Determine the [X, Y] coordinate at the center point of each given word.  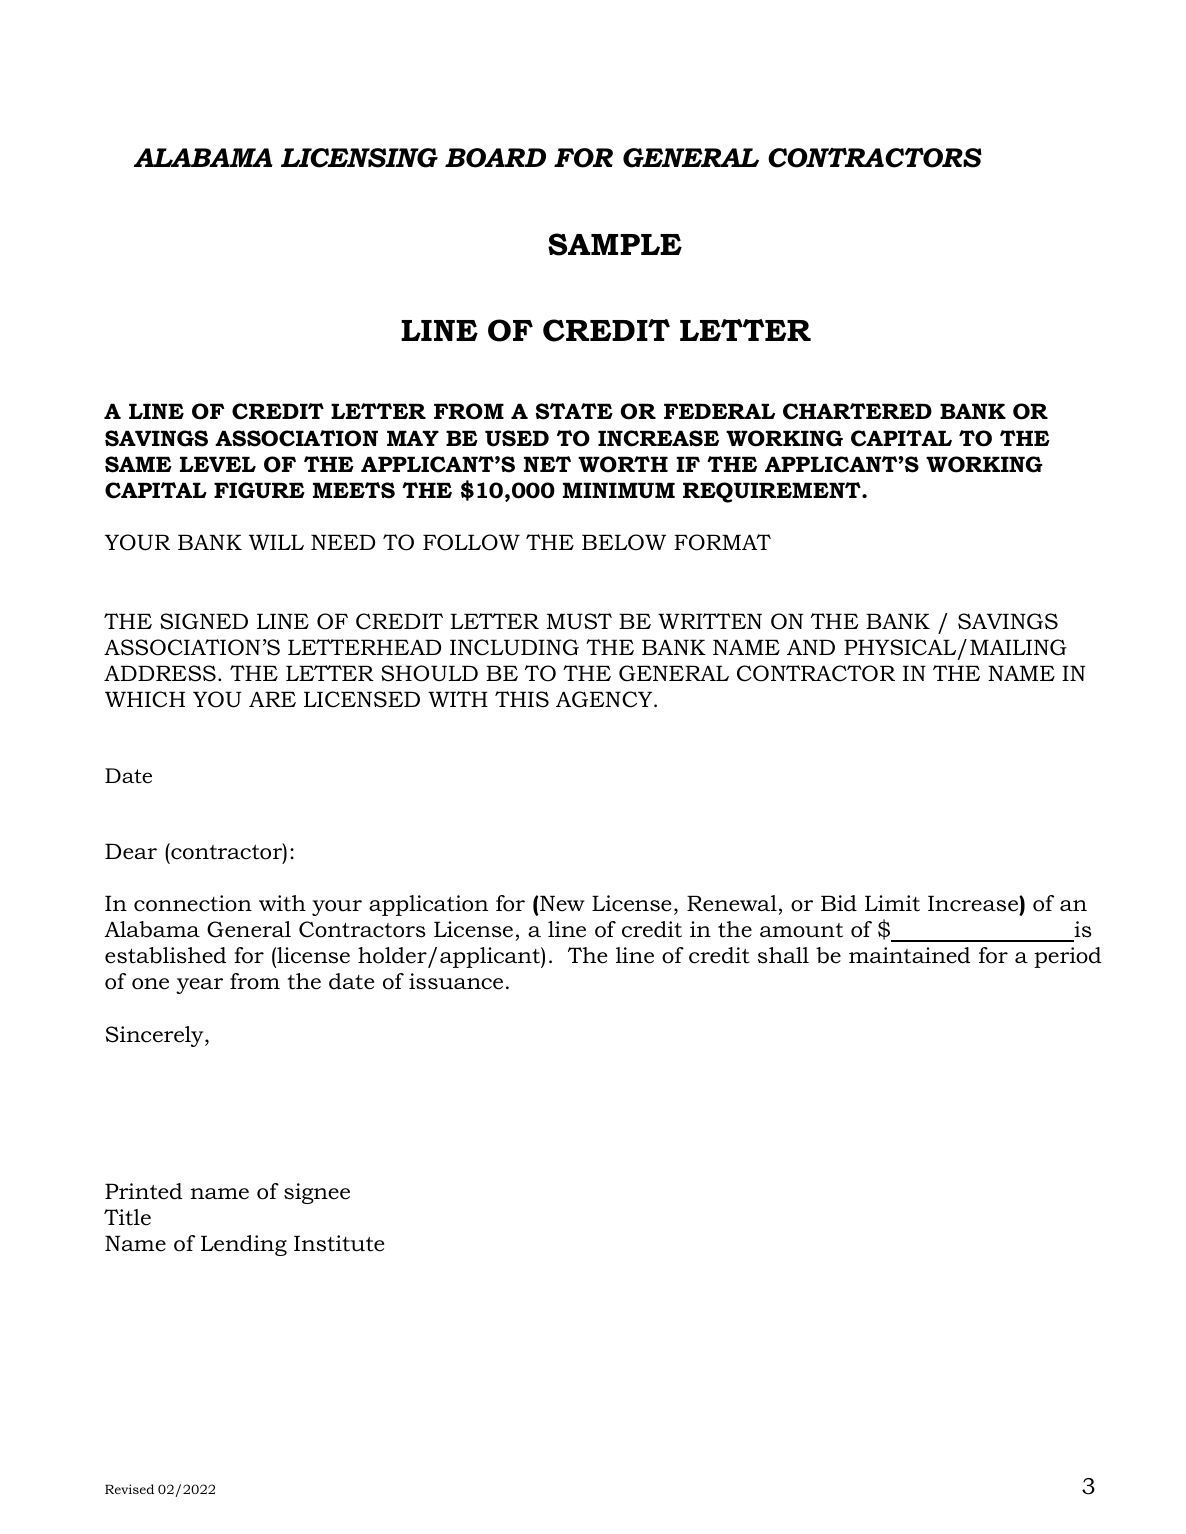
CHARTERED [857, 411]
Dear [131, 851]
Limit [892, 903]
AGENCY [605, 699]
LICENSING [359, 158]
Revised [129, 1489]
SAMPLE [615, 244]
